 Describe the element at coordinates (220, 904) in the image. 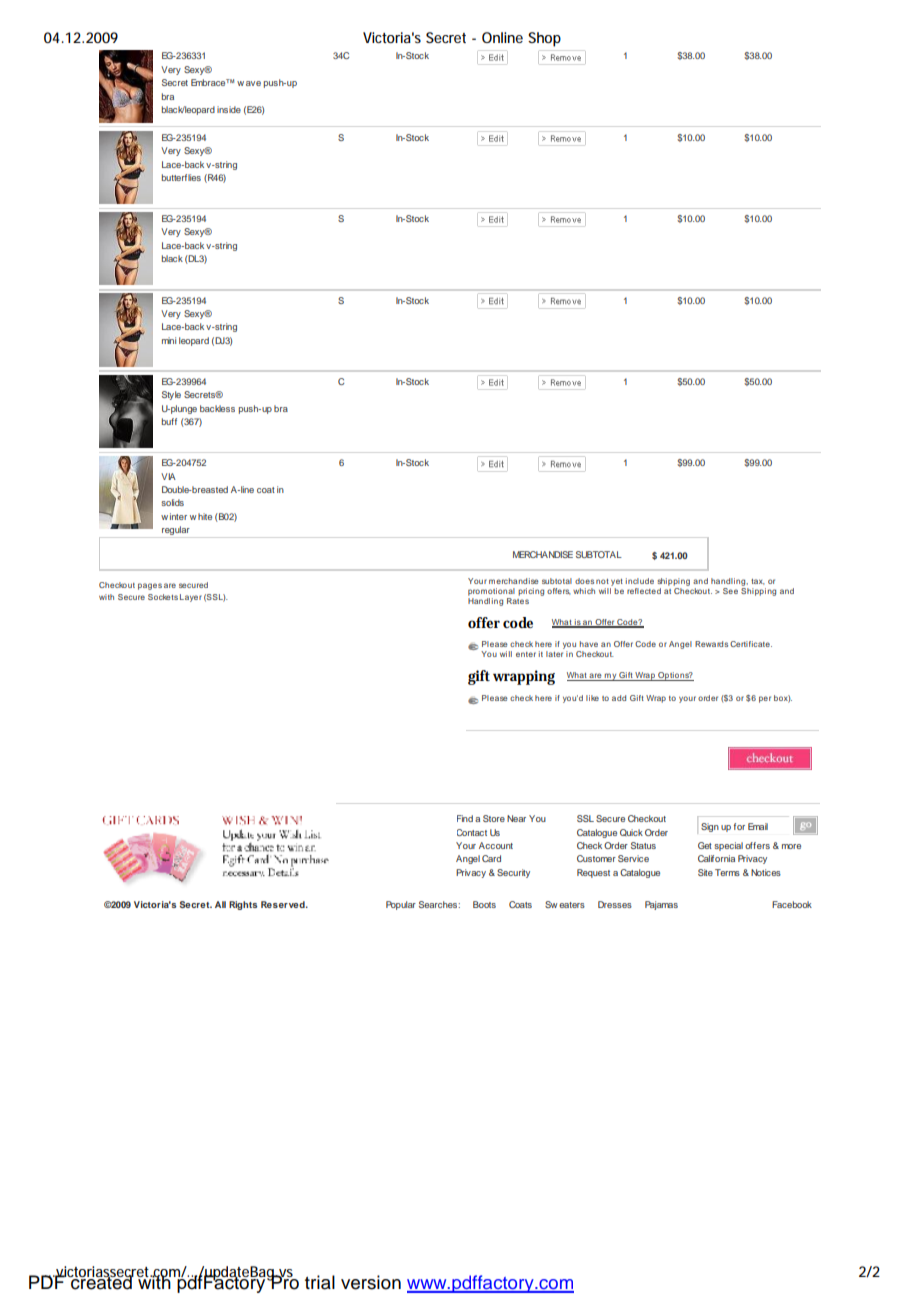

I see `All` at that location.
